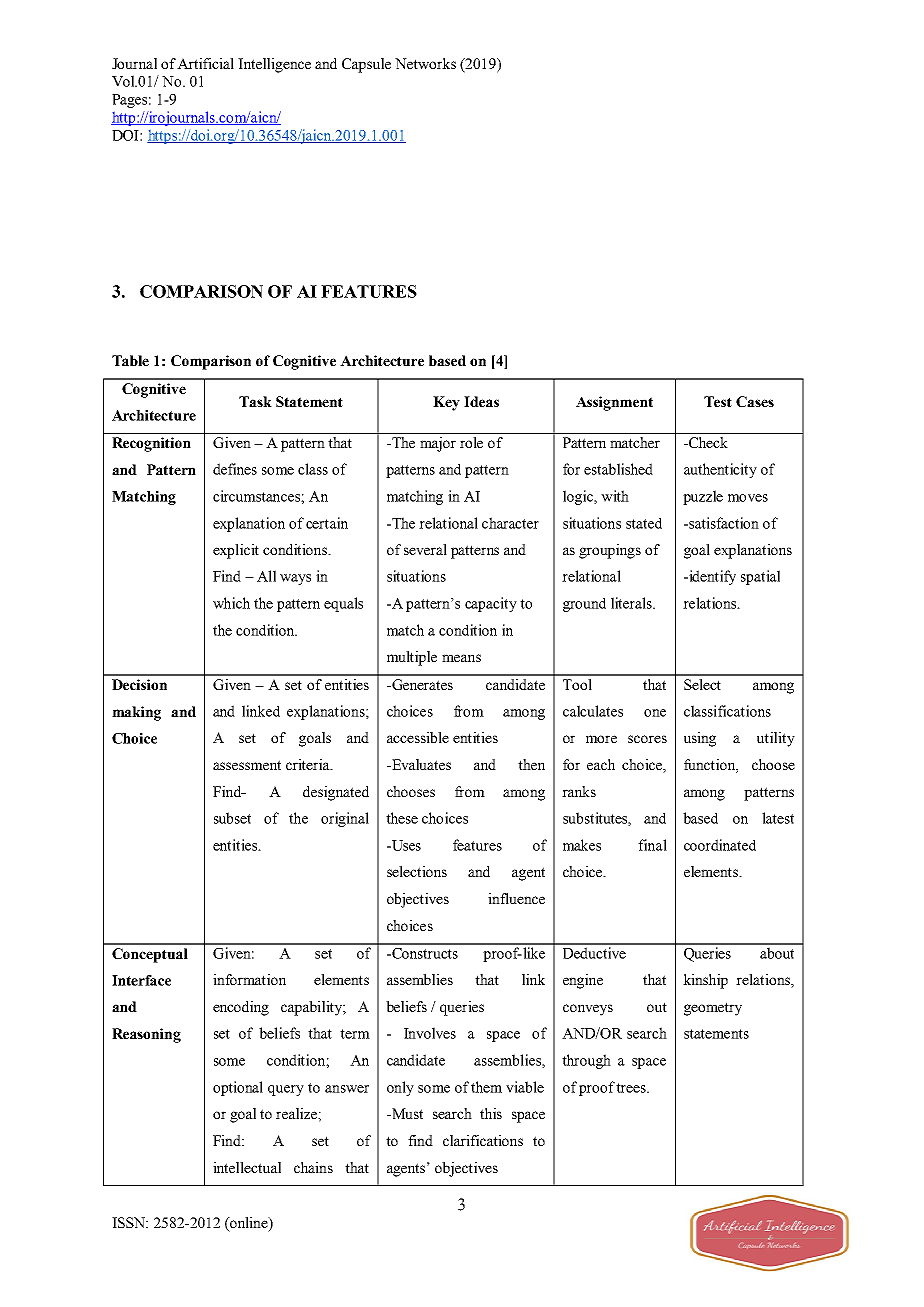  What do you see at coordinates (425, 63) in the screenshot?
I see `Networks` at bounding box center [425, 63].
